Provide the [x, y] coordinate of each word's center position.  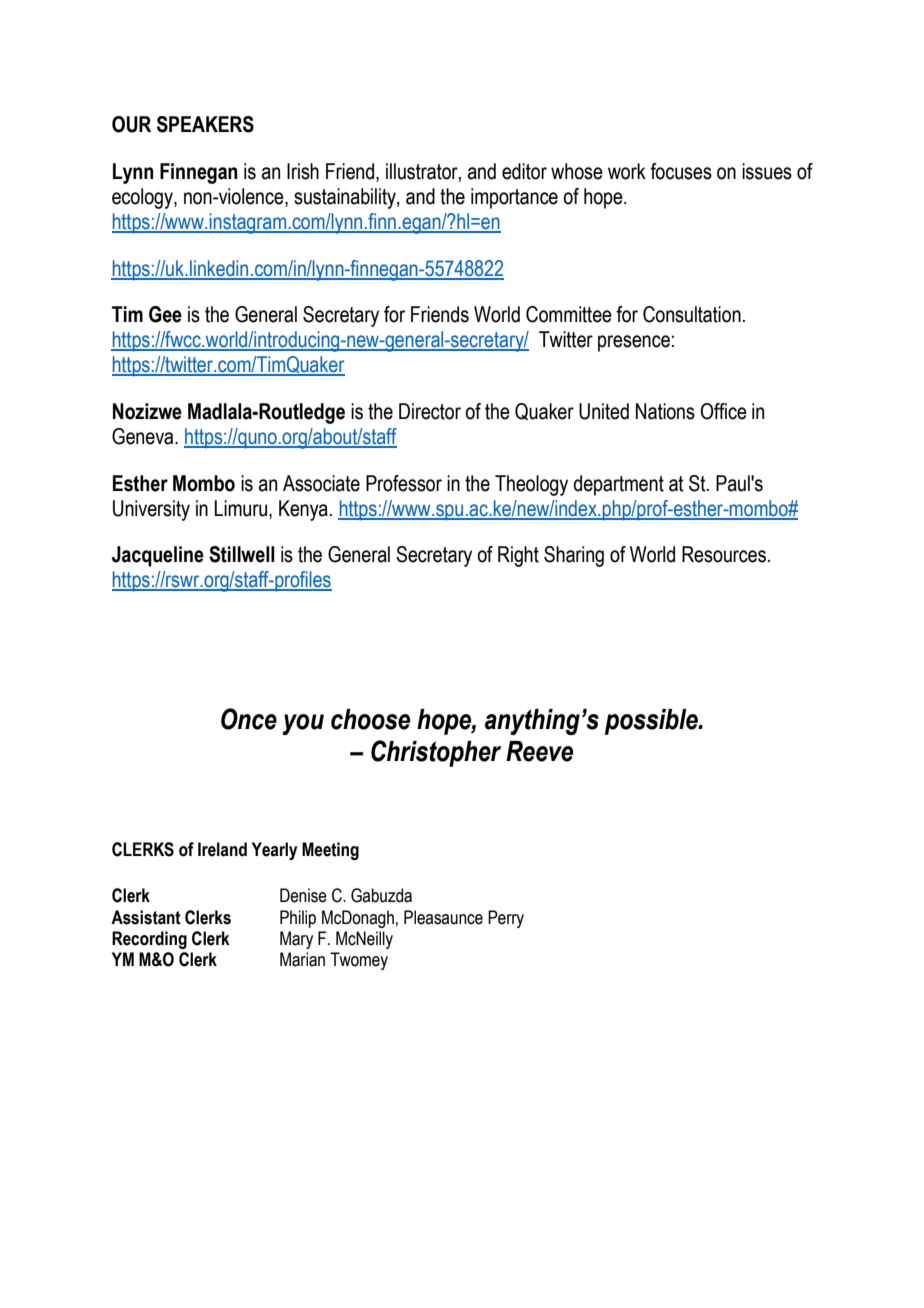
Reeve [539, 751]
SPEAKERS [205, 124]
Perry [506, 919]
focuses [681, 171]
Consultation [692, 314]
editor [524, 171]
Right [518, 556]
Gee [165, 314]
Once [249, 719]
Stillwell [242, 554]
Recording [149, 940]
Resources [724, 554]
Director [430, 411]
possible [652, 722]
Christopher [436, 753]
